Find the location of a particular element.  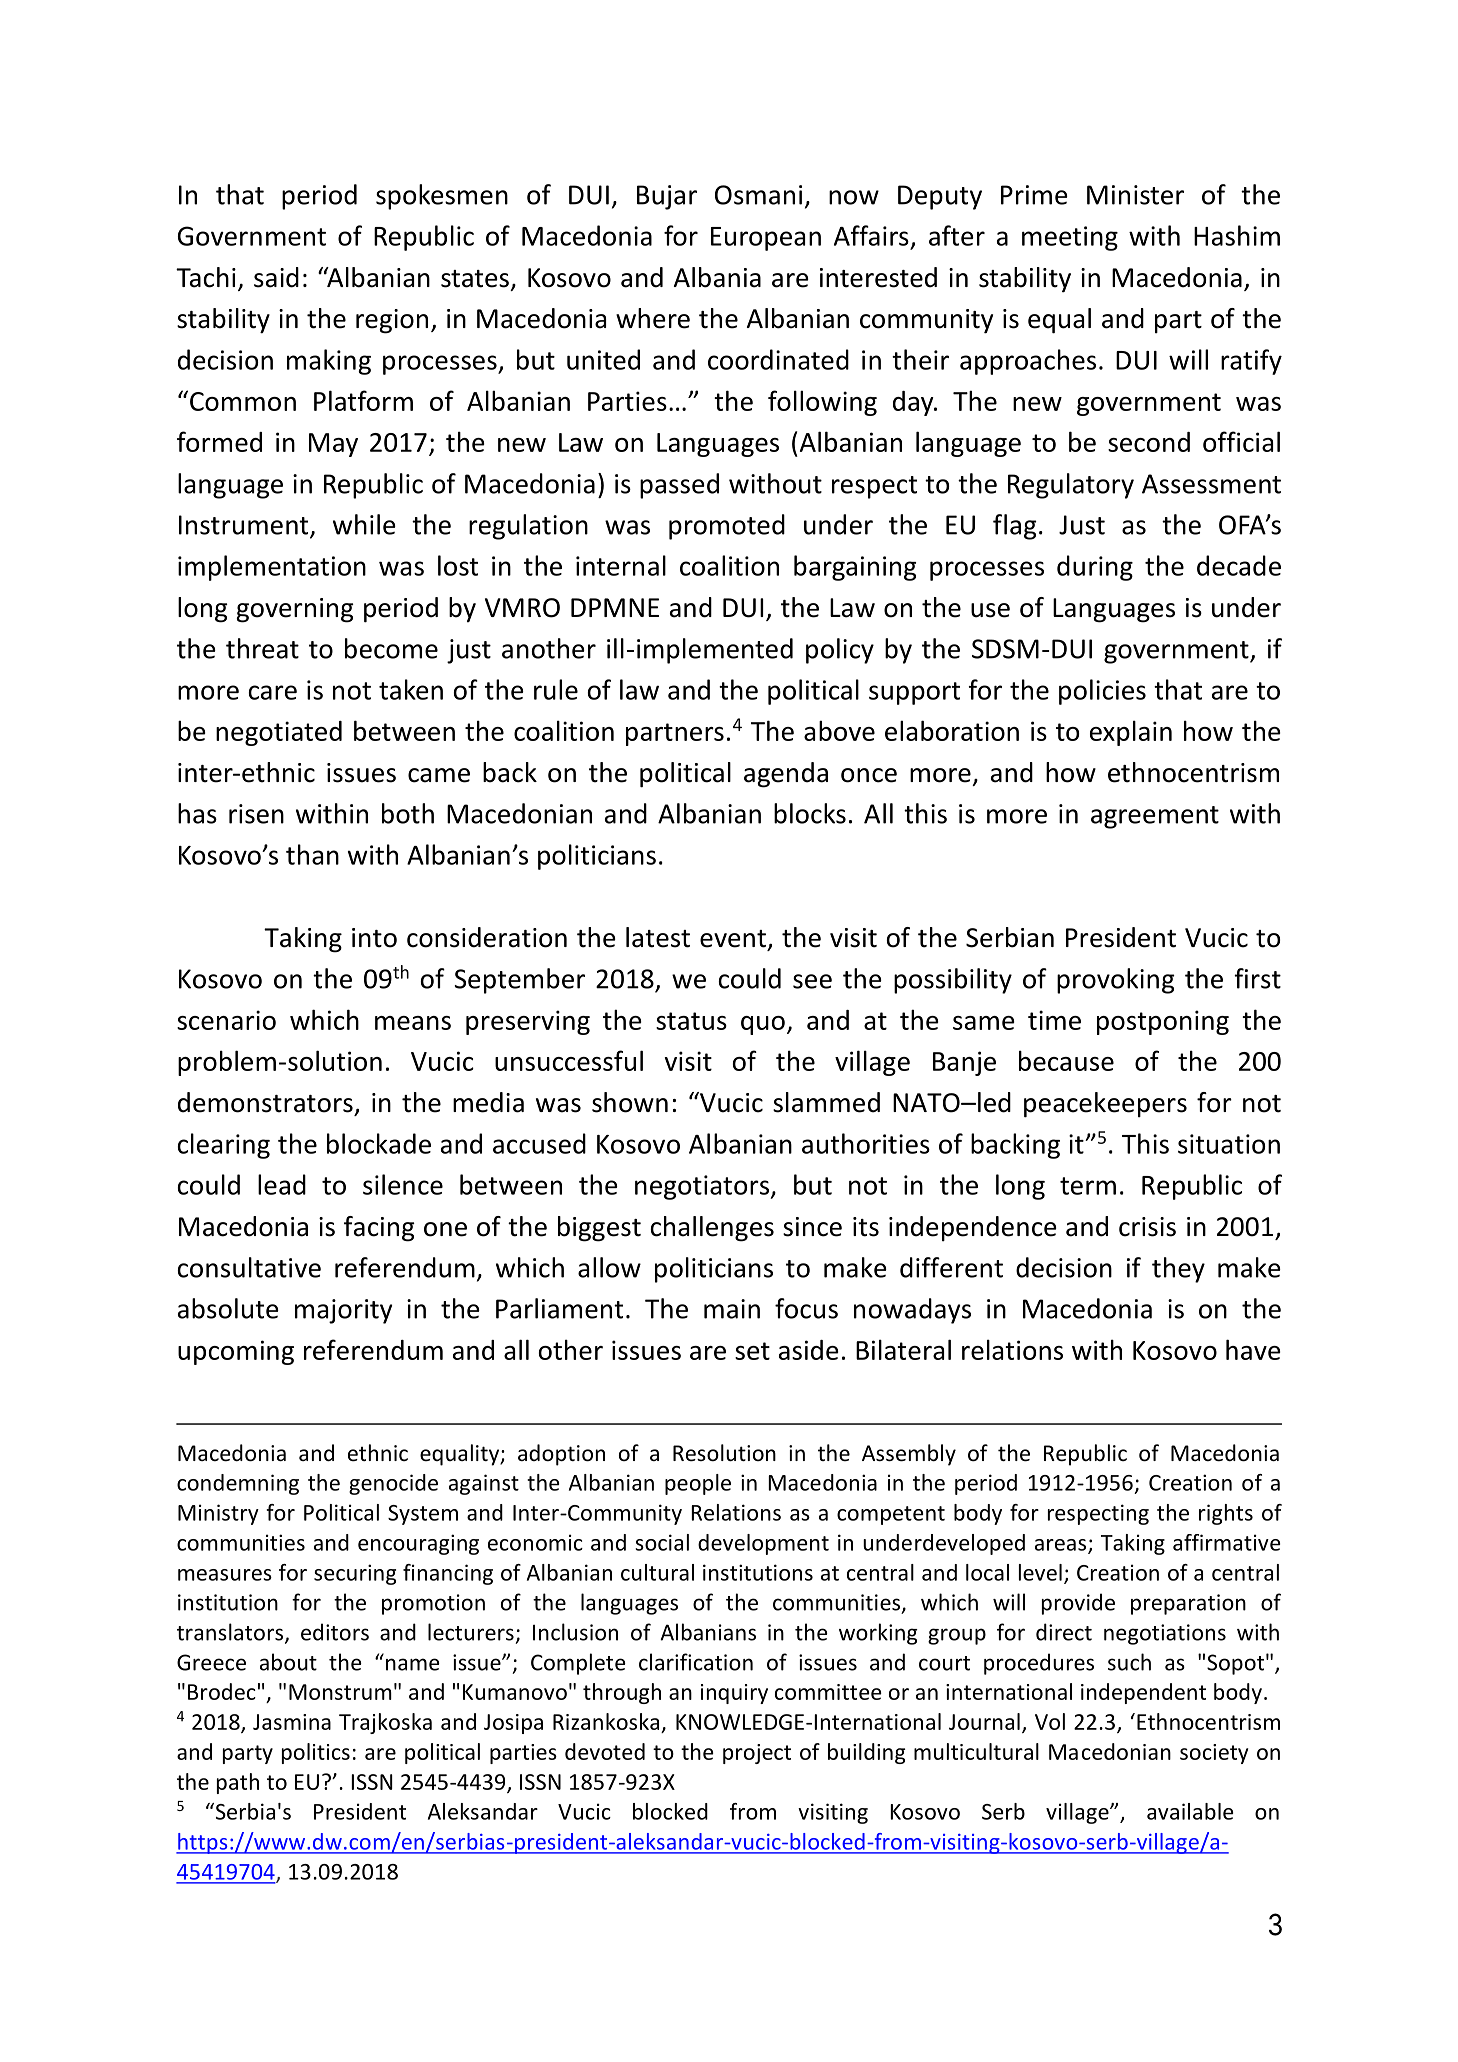

politics is located at coordinates (316, 1753).
